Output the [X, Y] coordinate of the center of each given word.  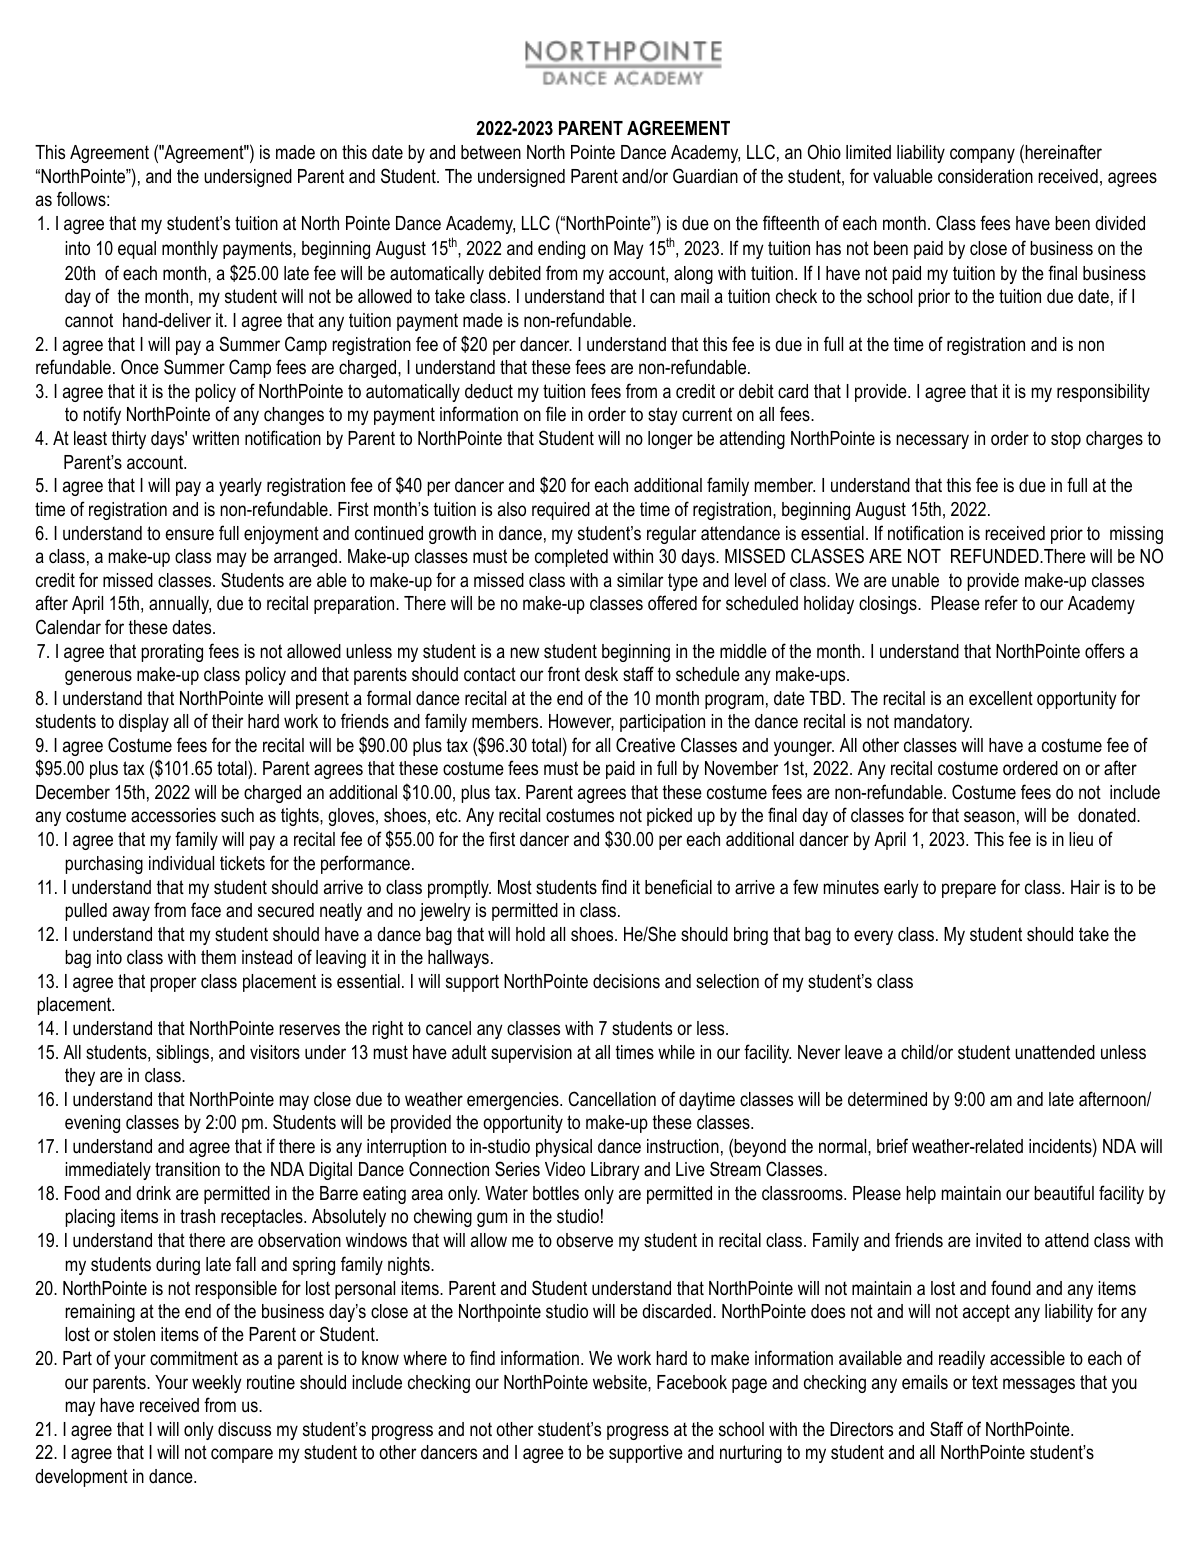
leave [864, 1052]
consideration [985, 176]
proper [173, 984]
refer [1001, 603]
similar [640, 580]
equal [137, 250]
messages [1039, 1385]
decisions [626, 981]
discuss [244, 1429]
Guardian [705, 176]
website [621, 1382]
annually [180, 605]
